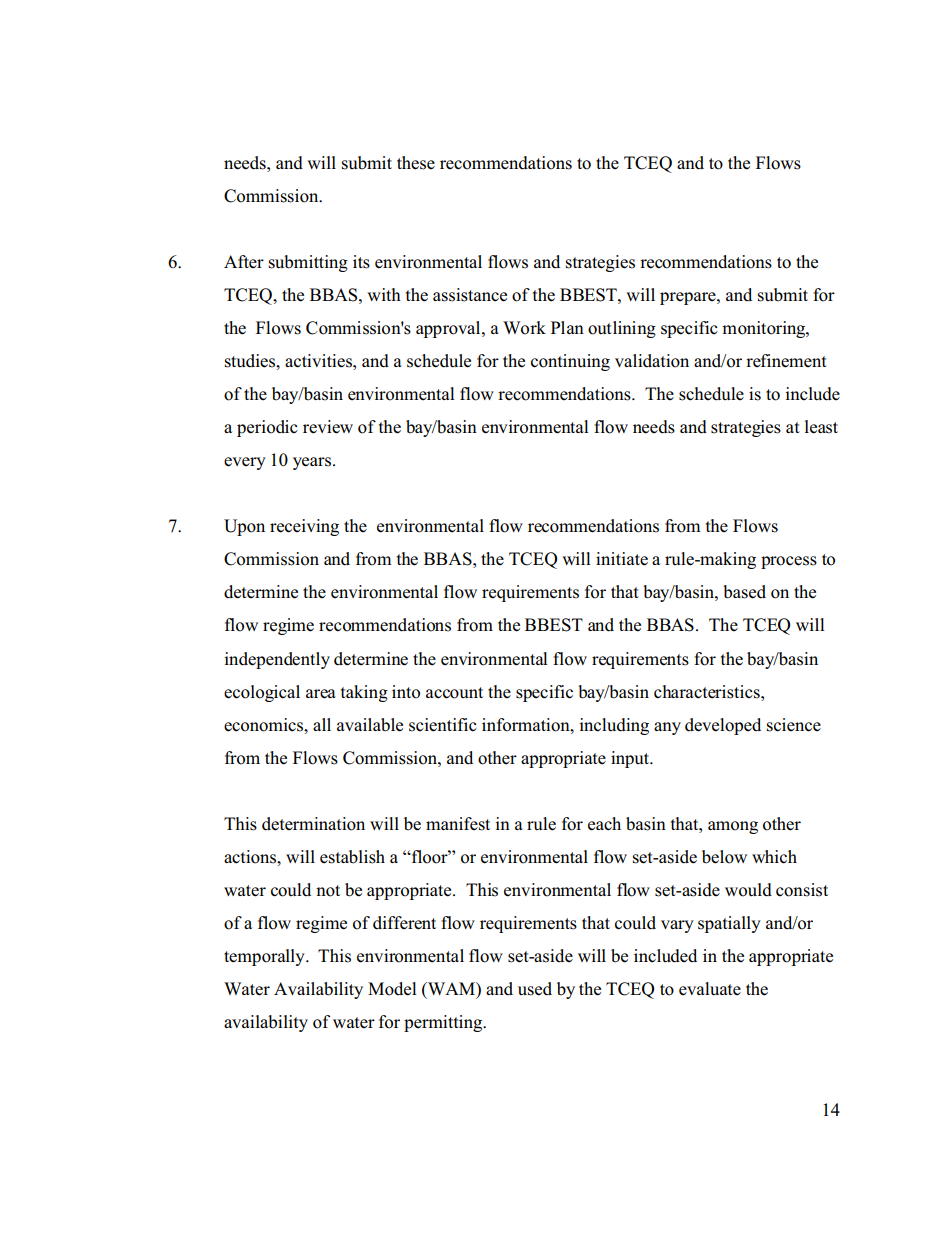 The image size is (952, 1233). What do you see at coordinates (321, 694) in the screenshot?
I see `area` at bounding box center [321, 694].
